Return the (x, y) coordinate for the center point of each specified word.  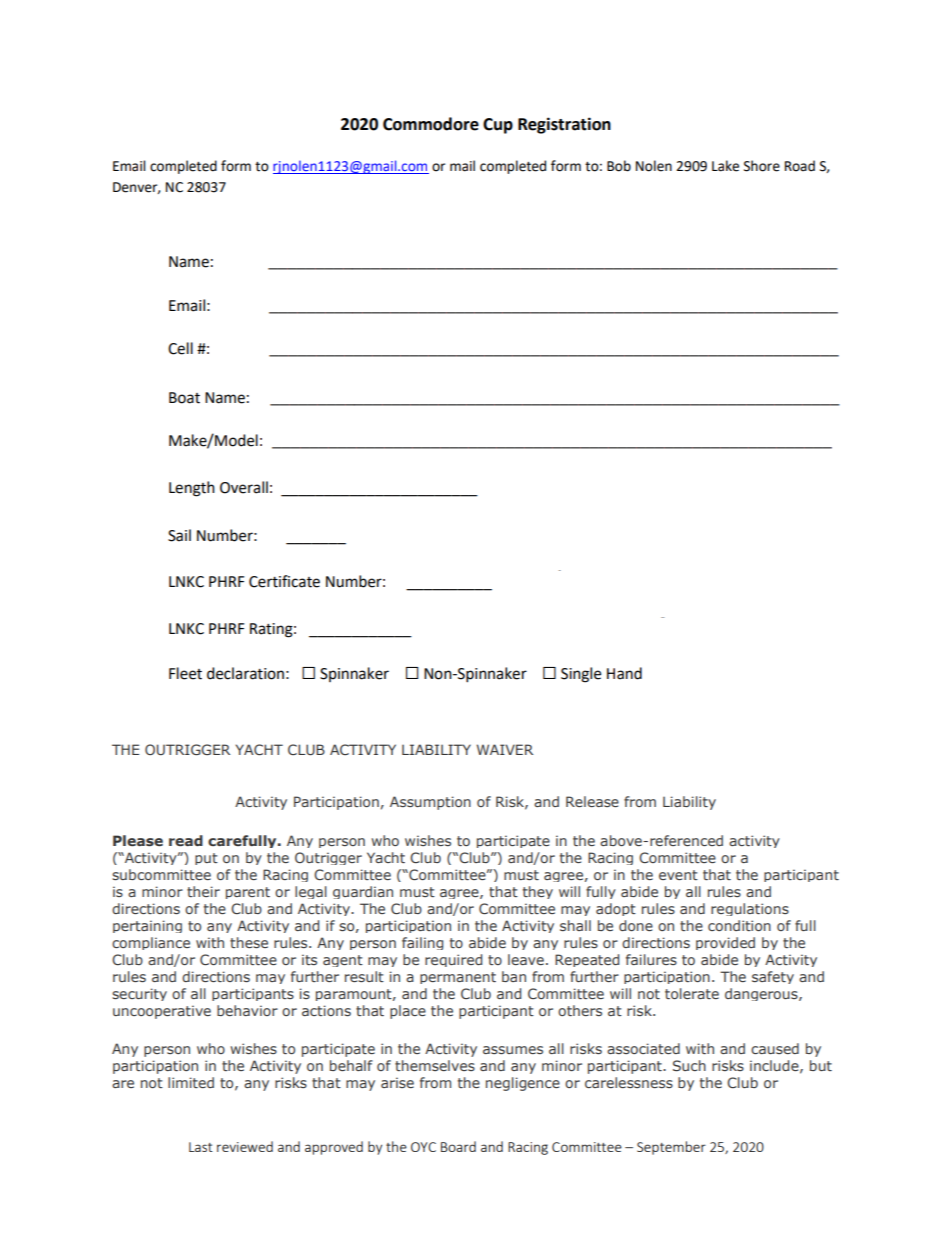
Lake (725, 166)
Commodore (431, 124)
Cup (498, 126)
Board (458, 1146)
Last (201, 1147)
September (671, 1148)
